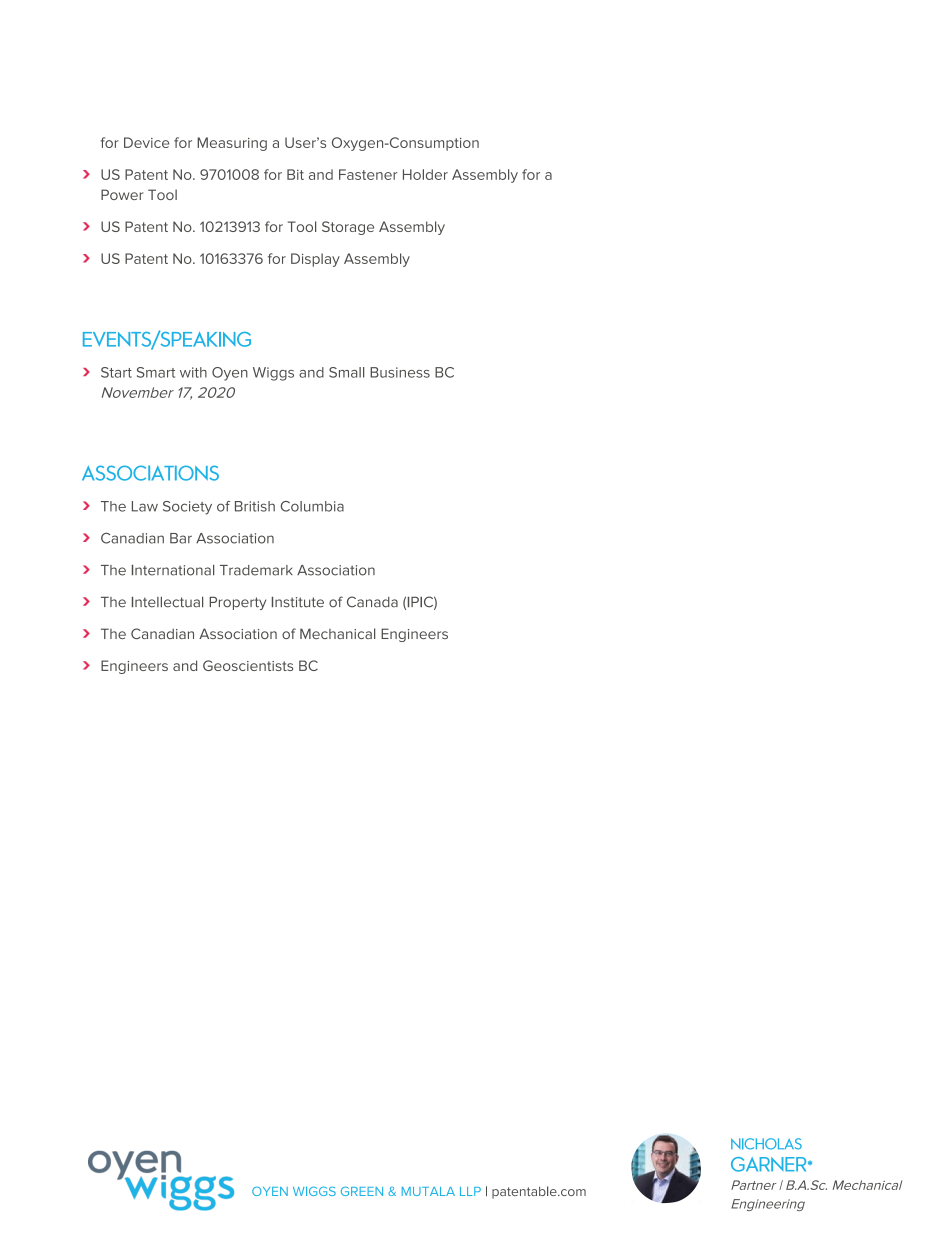  What do you see at coordinates (298, 602) in the image?
I see `Institute` at bounding box center [298, 602].
